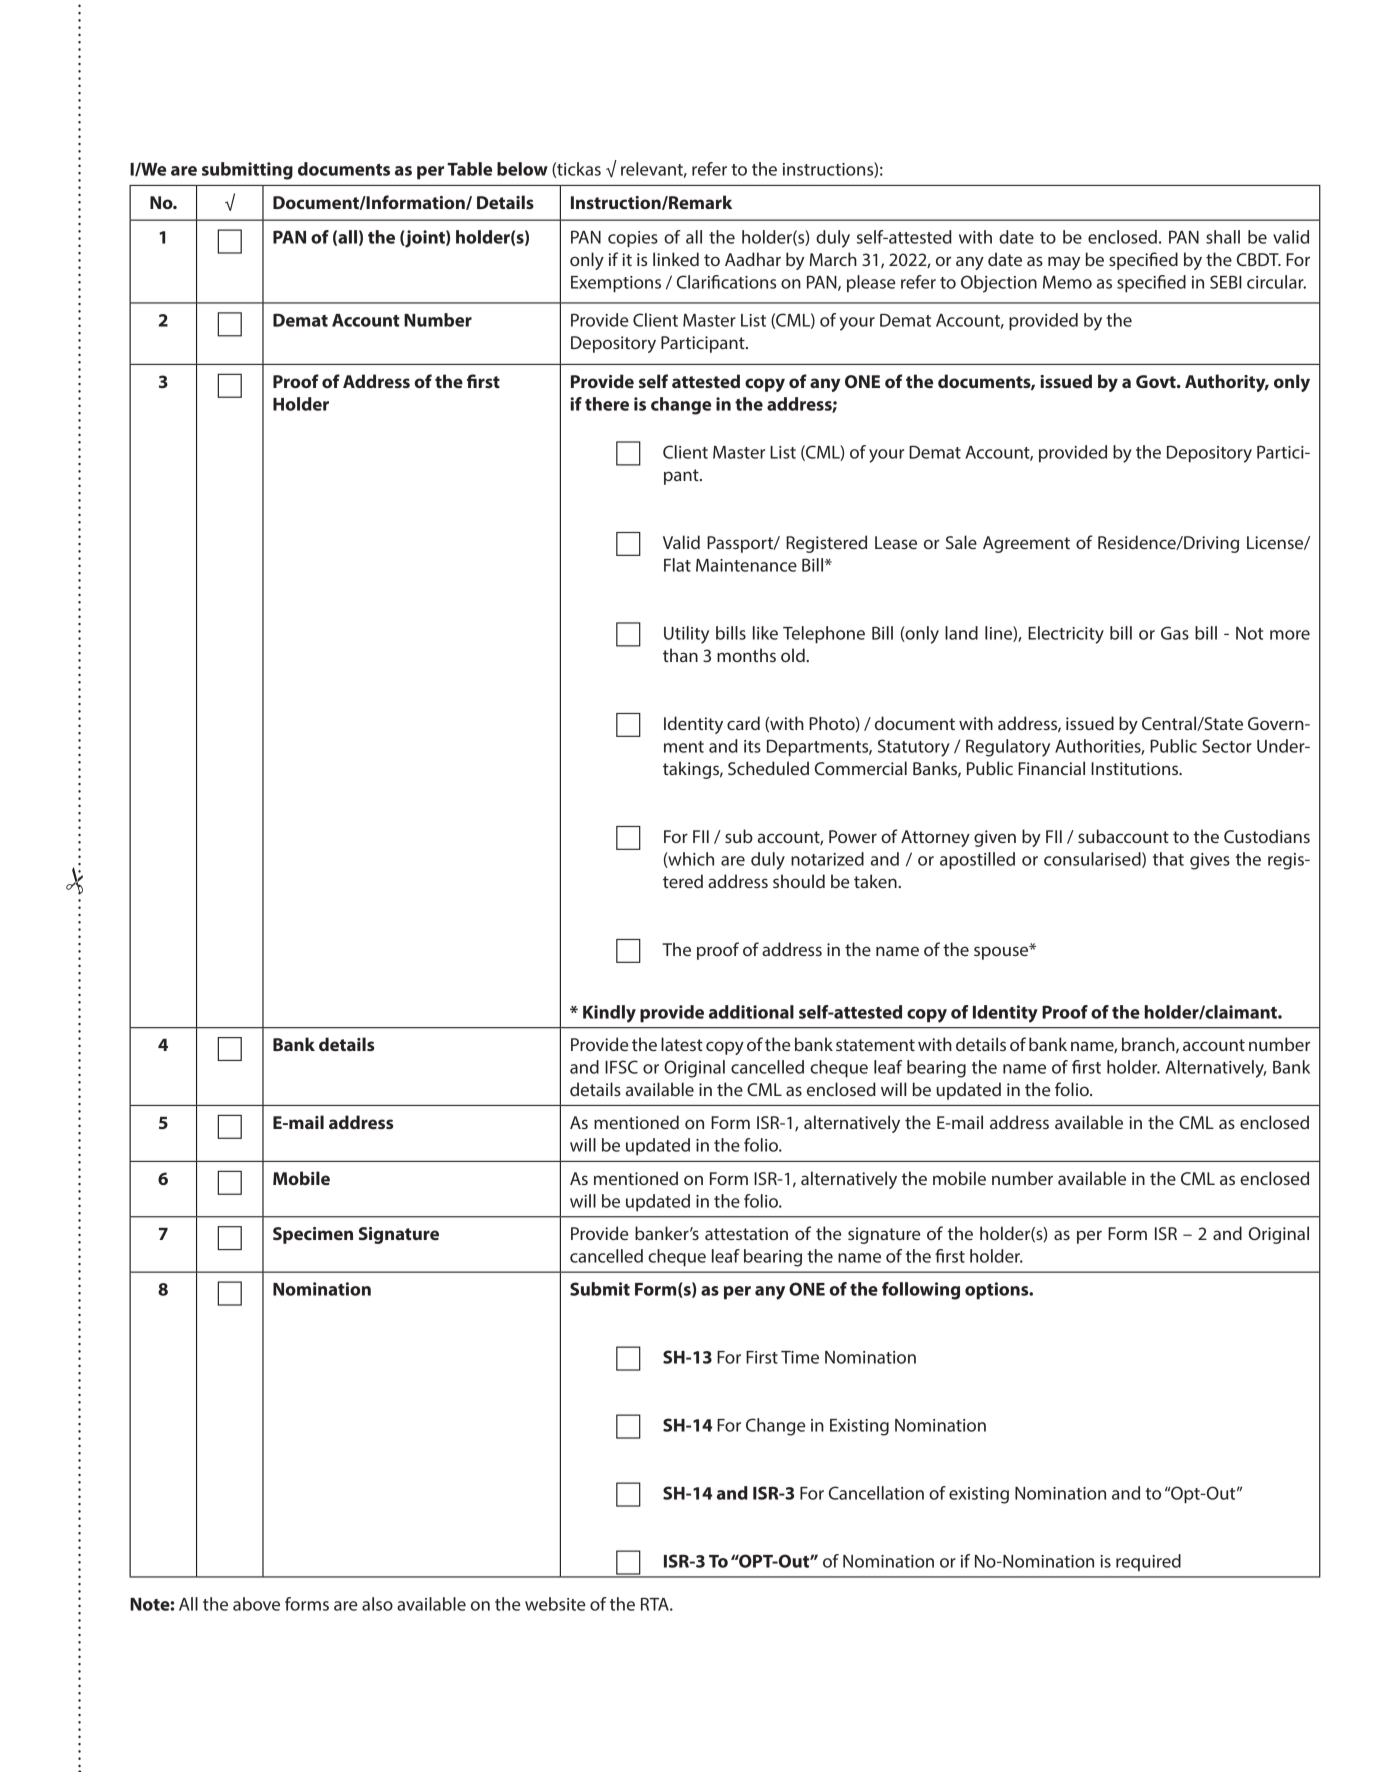  What do you see at coordinates (753, 259) in the screenshot?
I see `Aadhar` at bounding box center [753, 259].
